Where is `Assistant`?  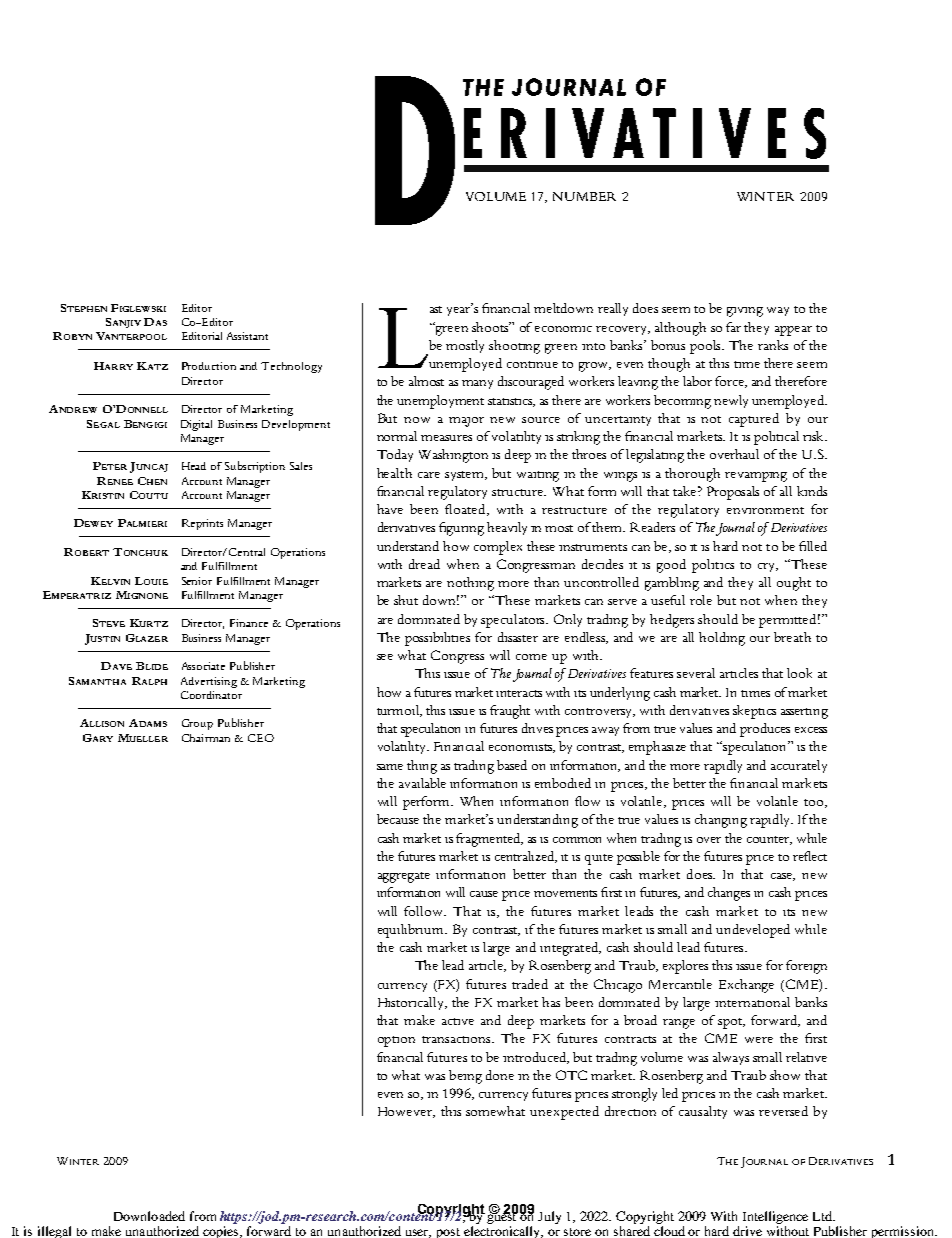 Assistant is located at coordinates (247, 336).
